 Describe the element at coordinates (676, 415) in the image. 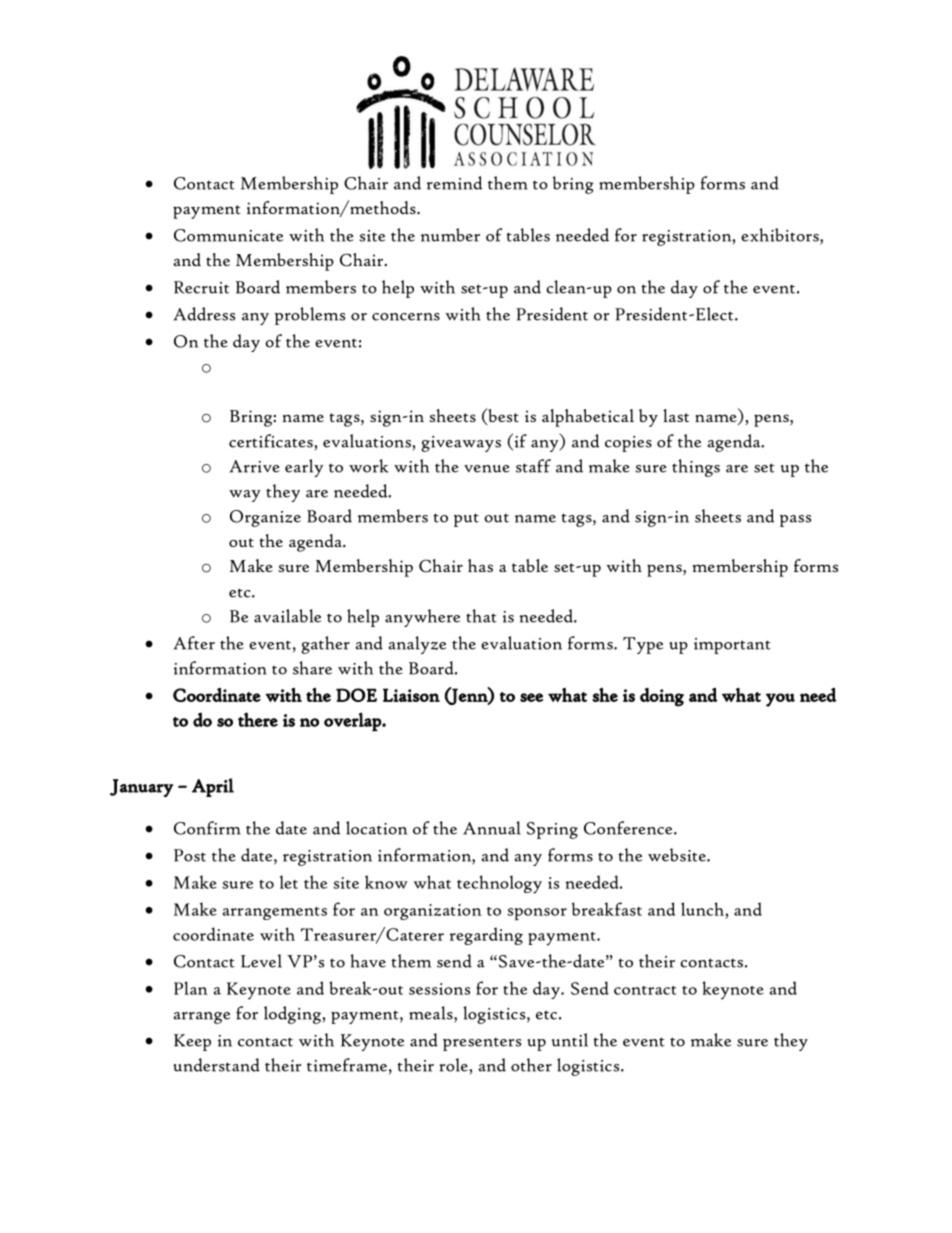

I see `last` at that location.
